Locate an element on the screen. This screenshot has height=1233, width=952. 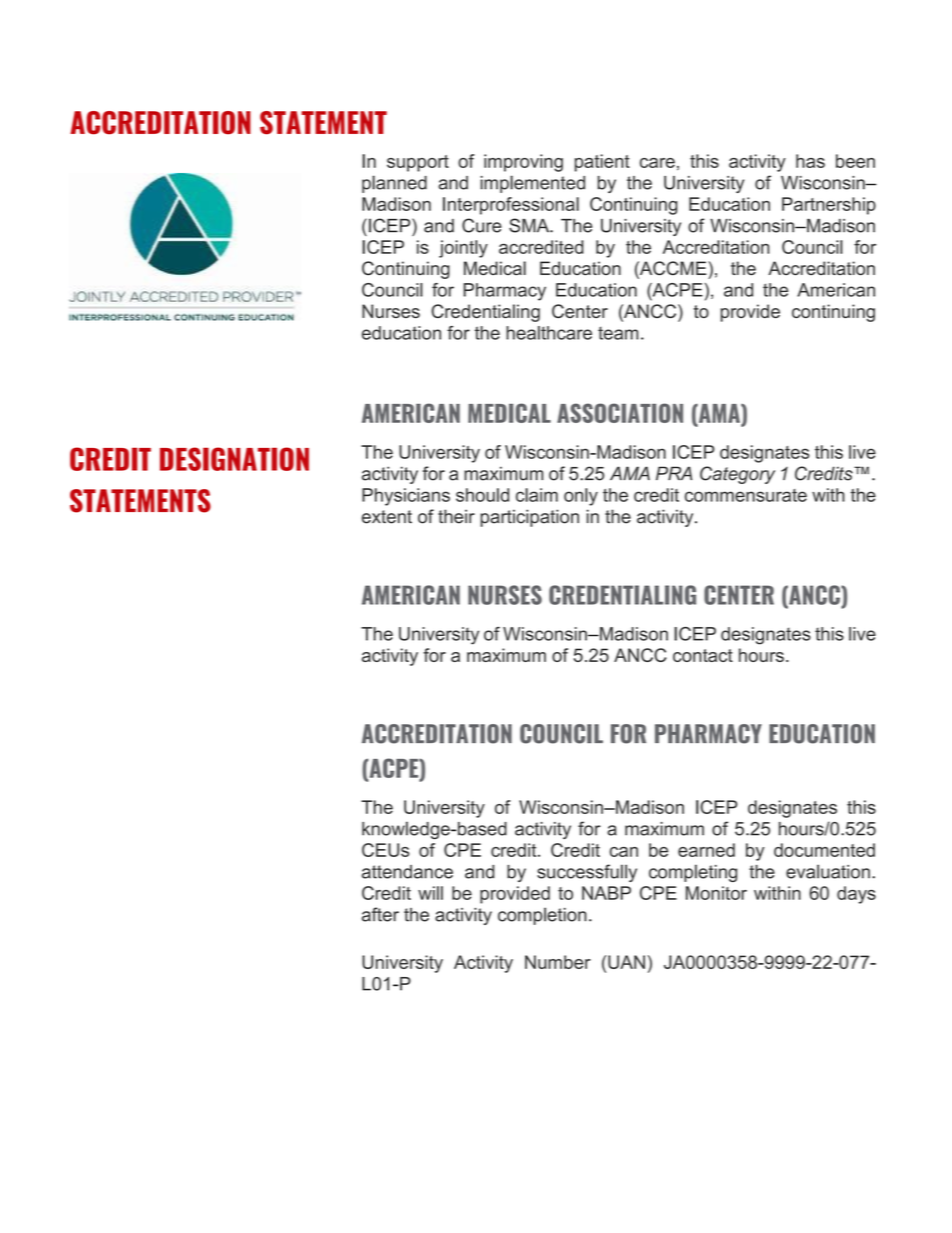
team is located at coordinates (618, 333).
